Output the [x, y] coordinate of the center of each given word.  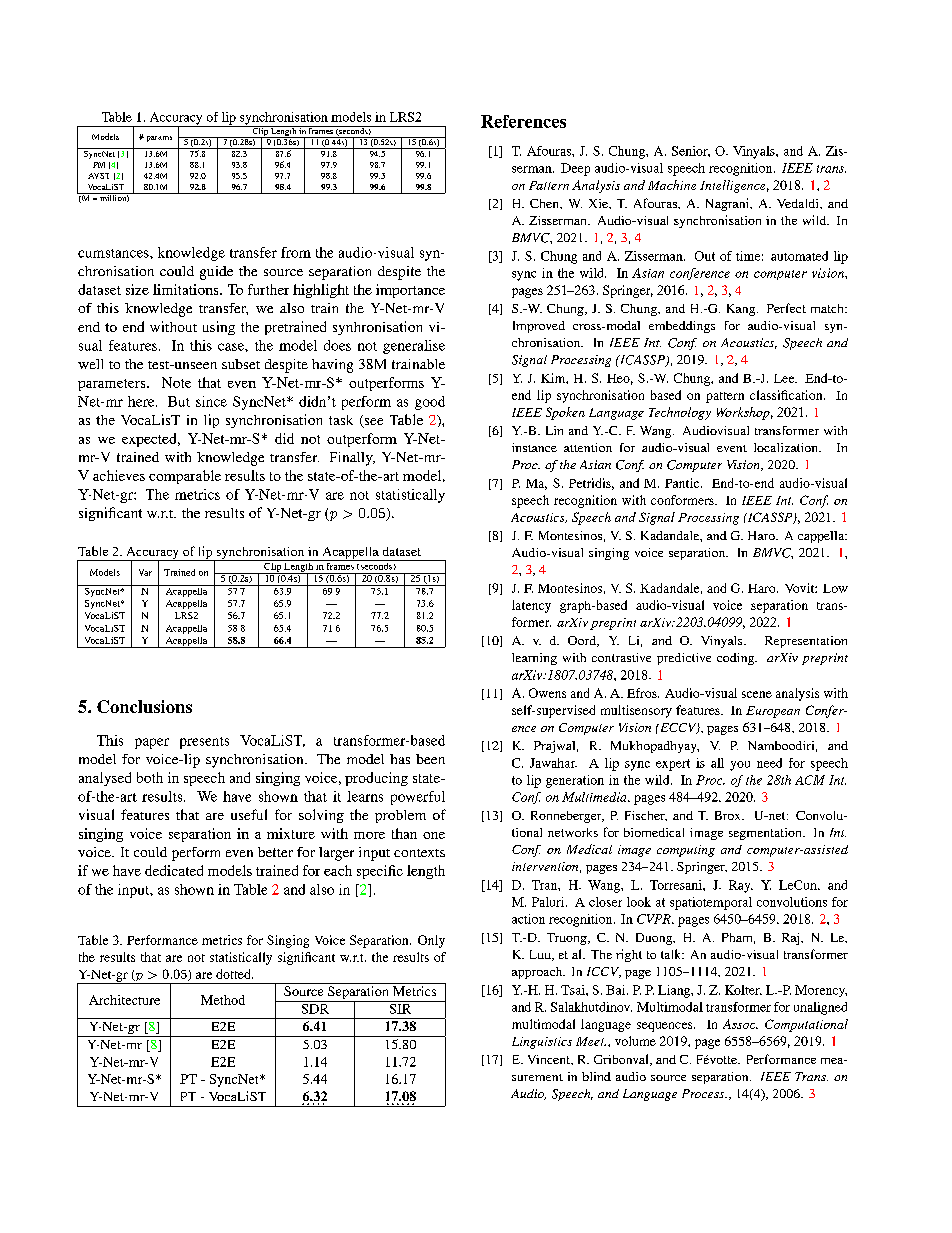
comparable [185, 477]
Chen [546, 204]
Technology [680, 413]
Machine [672, 185]
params [159, 139]
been [430, 759]
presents [204, 743]
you [740, 766]
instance [534, 447]
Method [223, 1000]
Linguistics [542, 1043]
